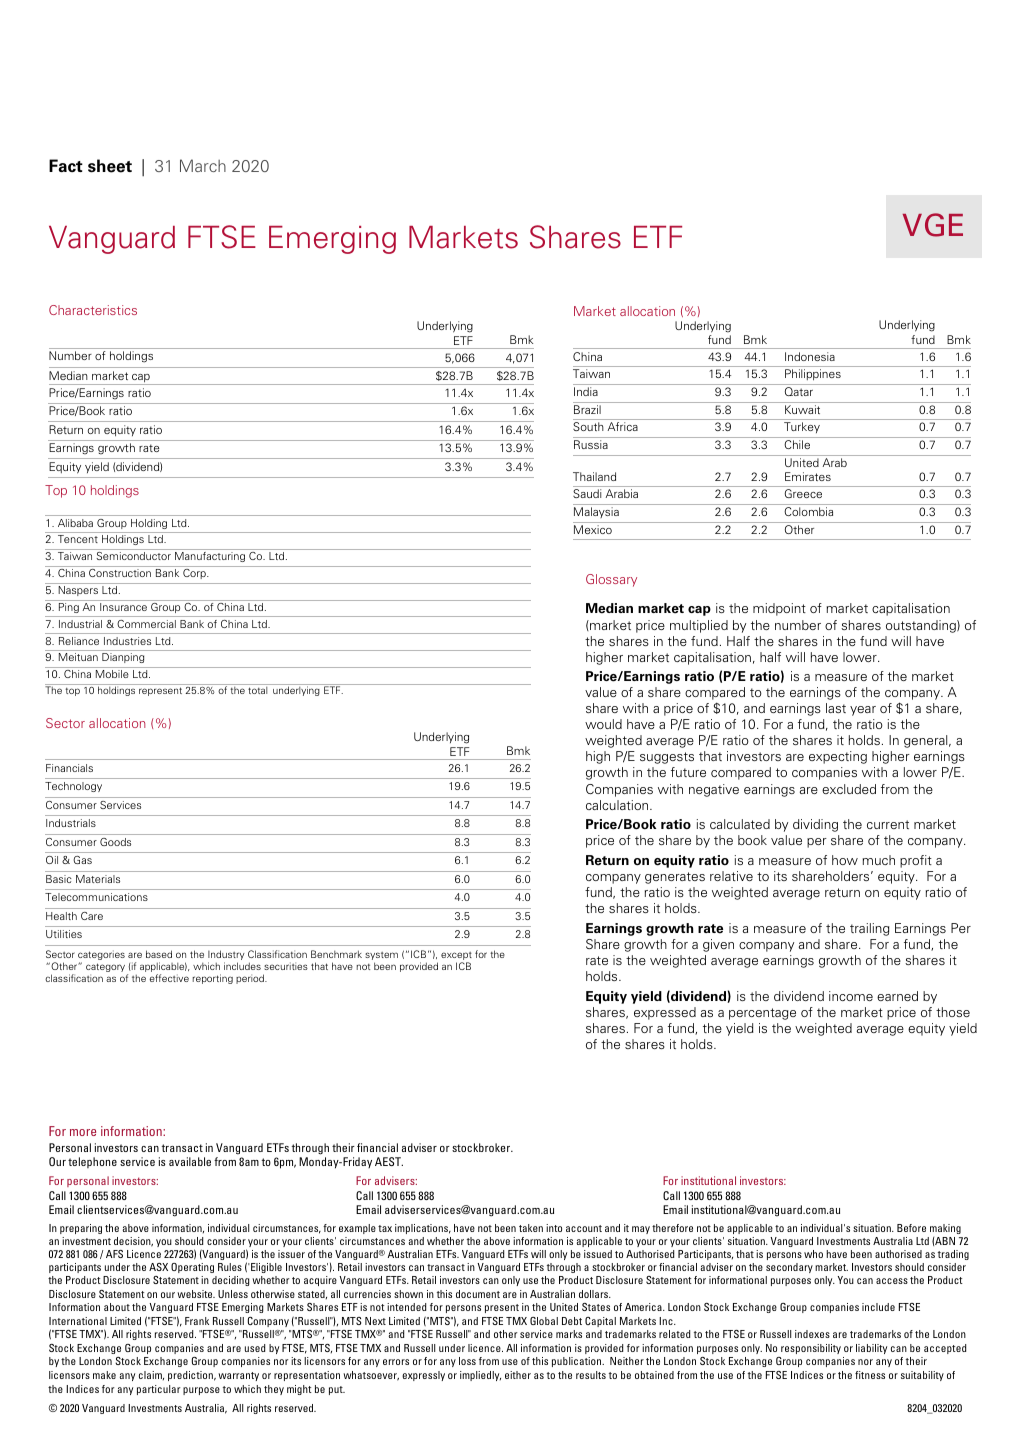 The image size is (1019, 1442). I want to click on Corp, so click(195, 574).
